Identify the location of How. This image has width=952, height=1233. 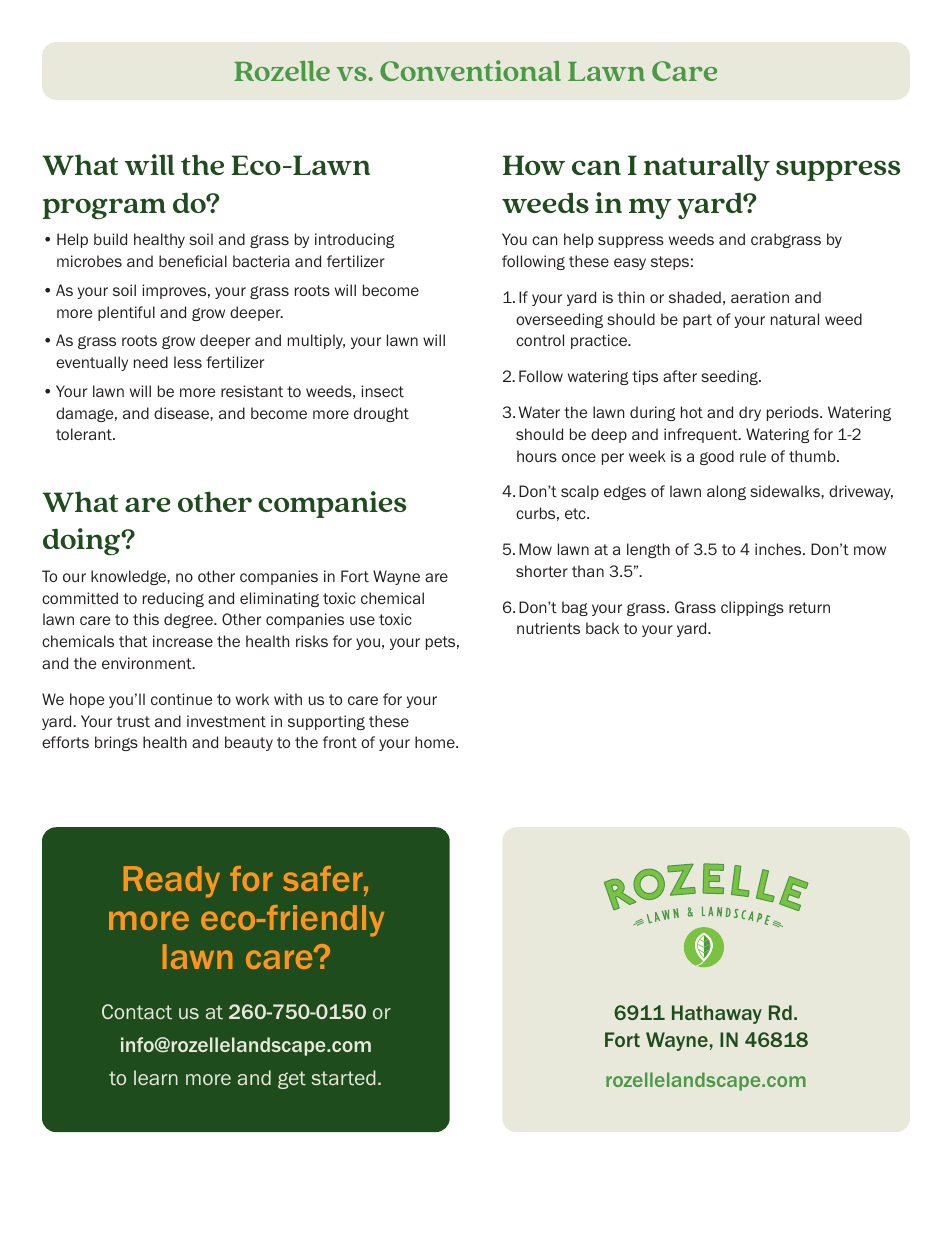
(534, 165).
